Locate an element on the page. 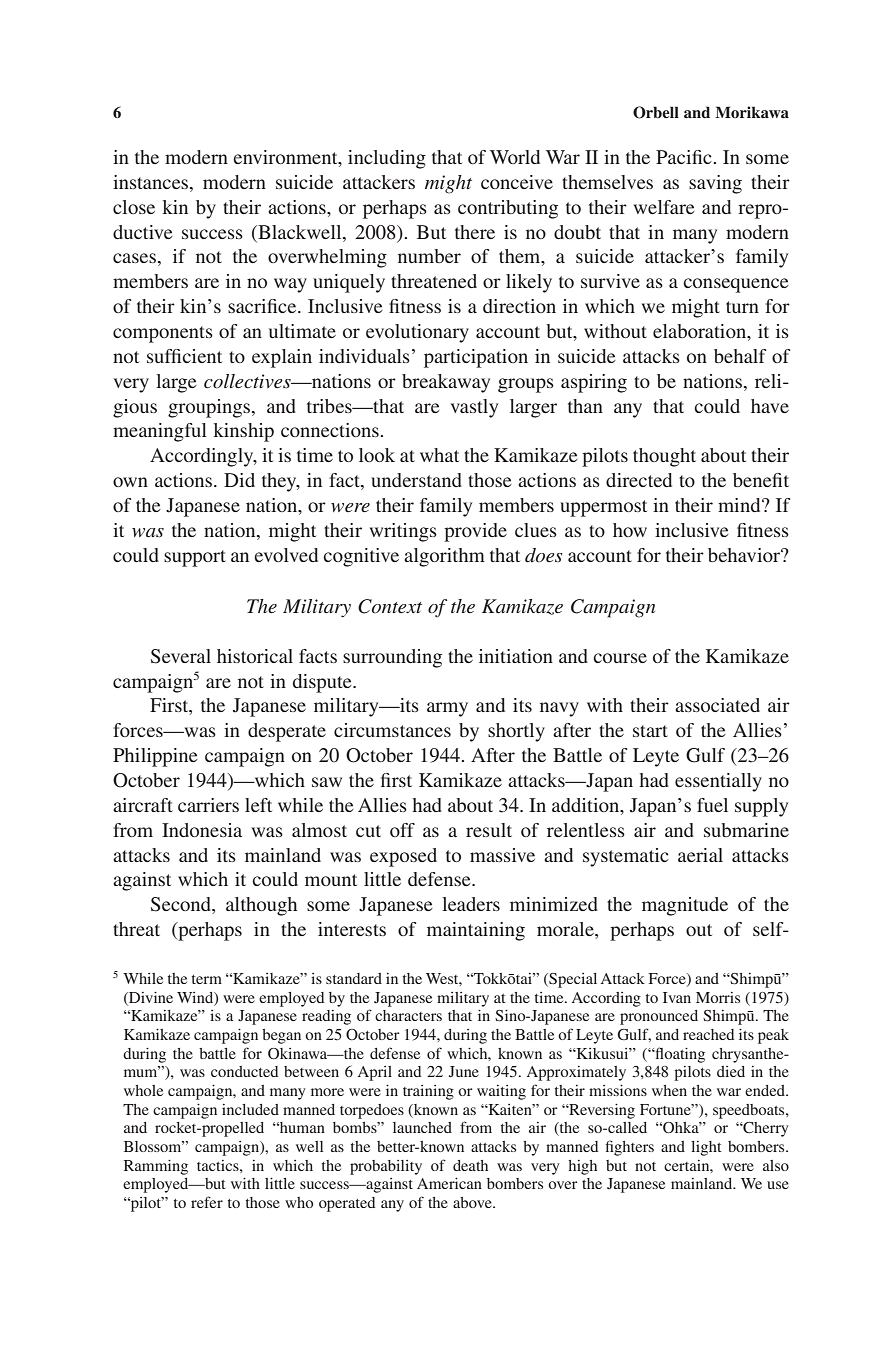  result is located at coordinates (489, 830).
